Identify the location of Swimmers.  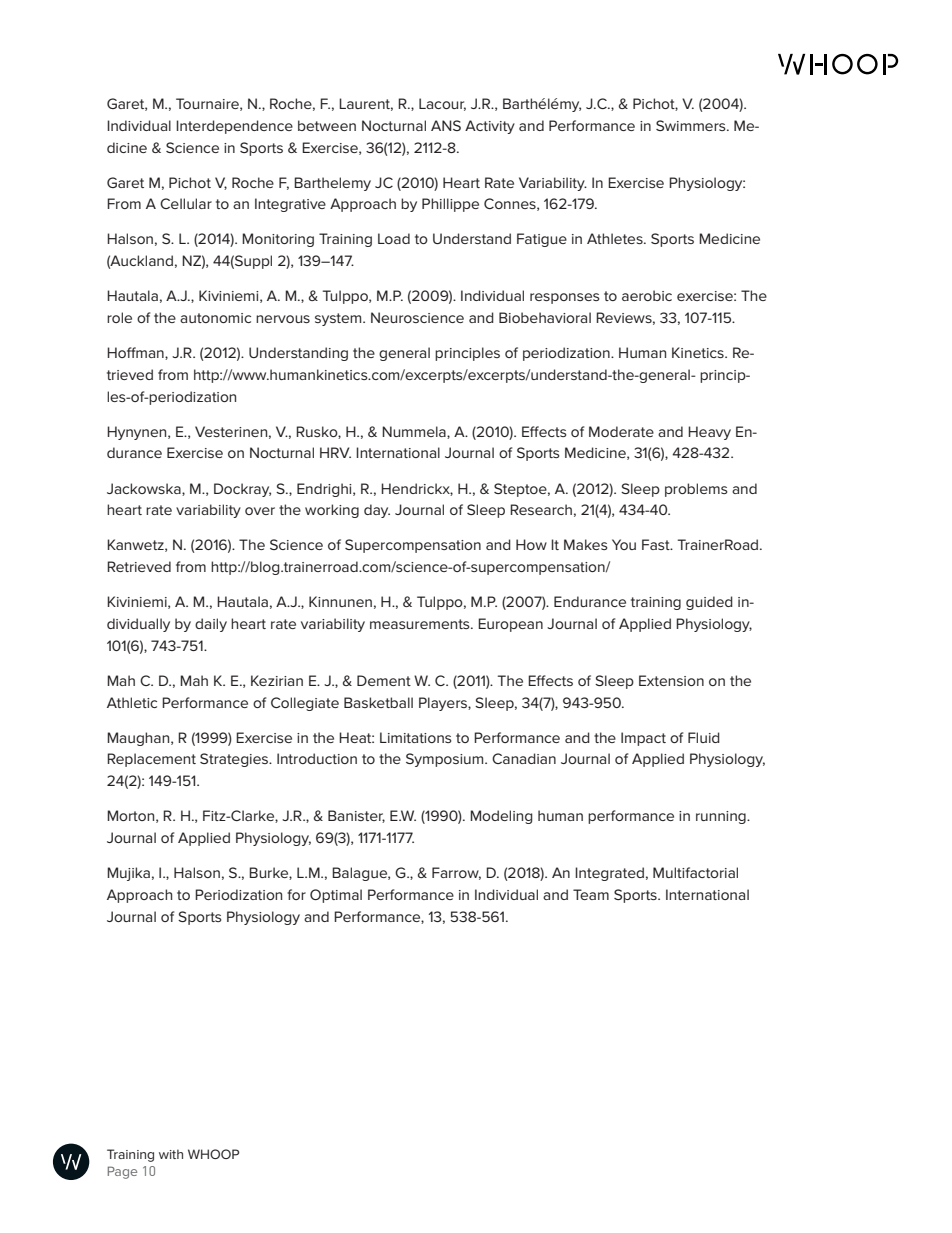
(692, 125).
